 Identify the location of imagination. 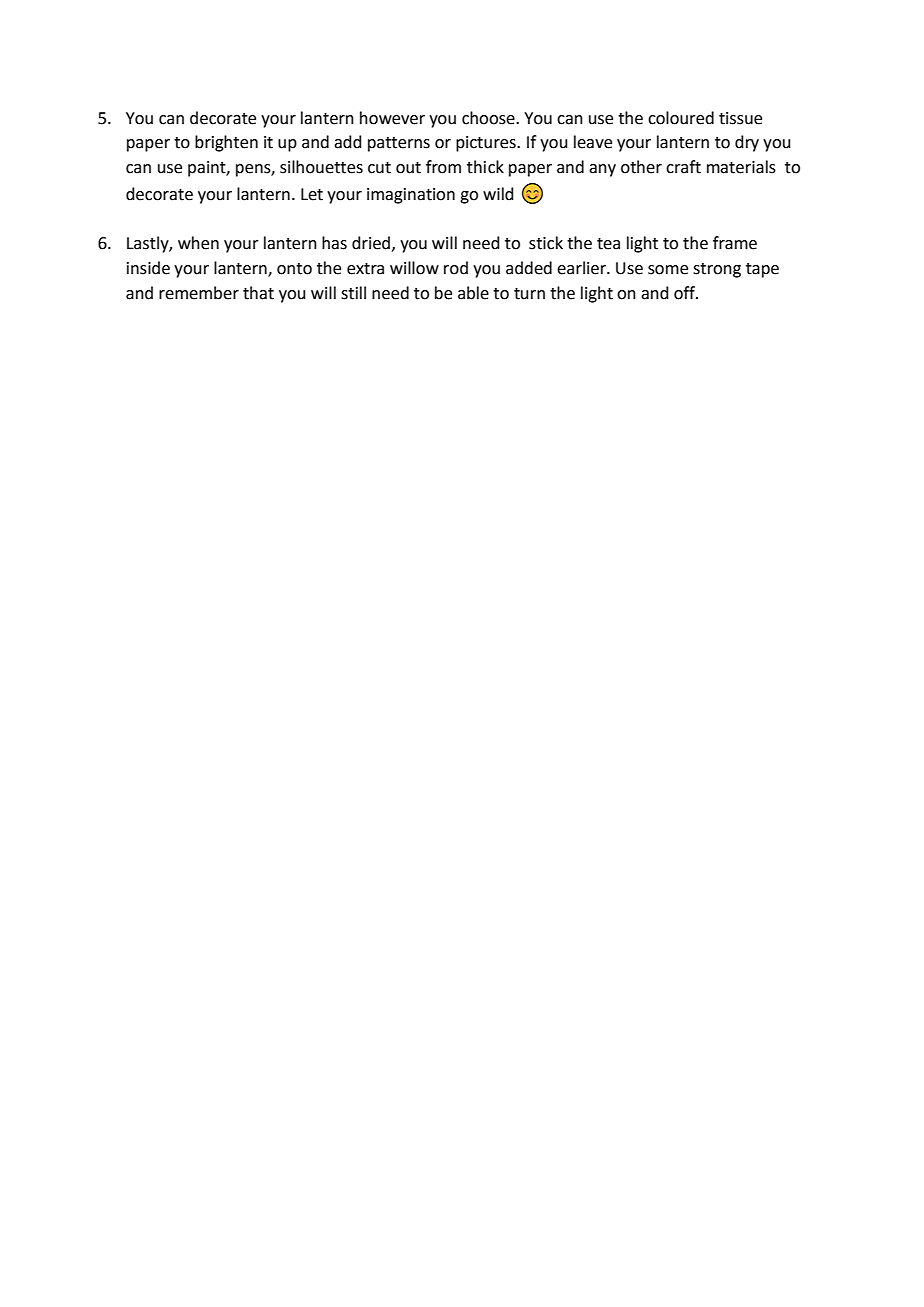
(411, 196).
